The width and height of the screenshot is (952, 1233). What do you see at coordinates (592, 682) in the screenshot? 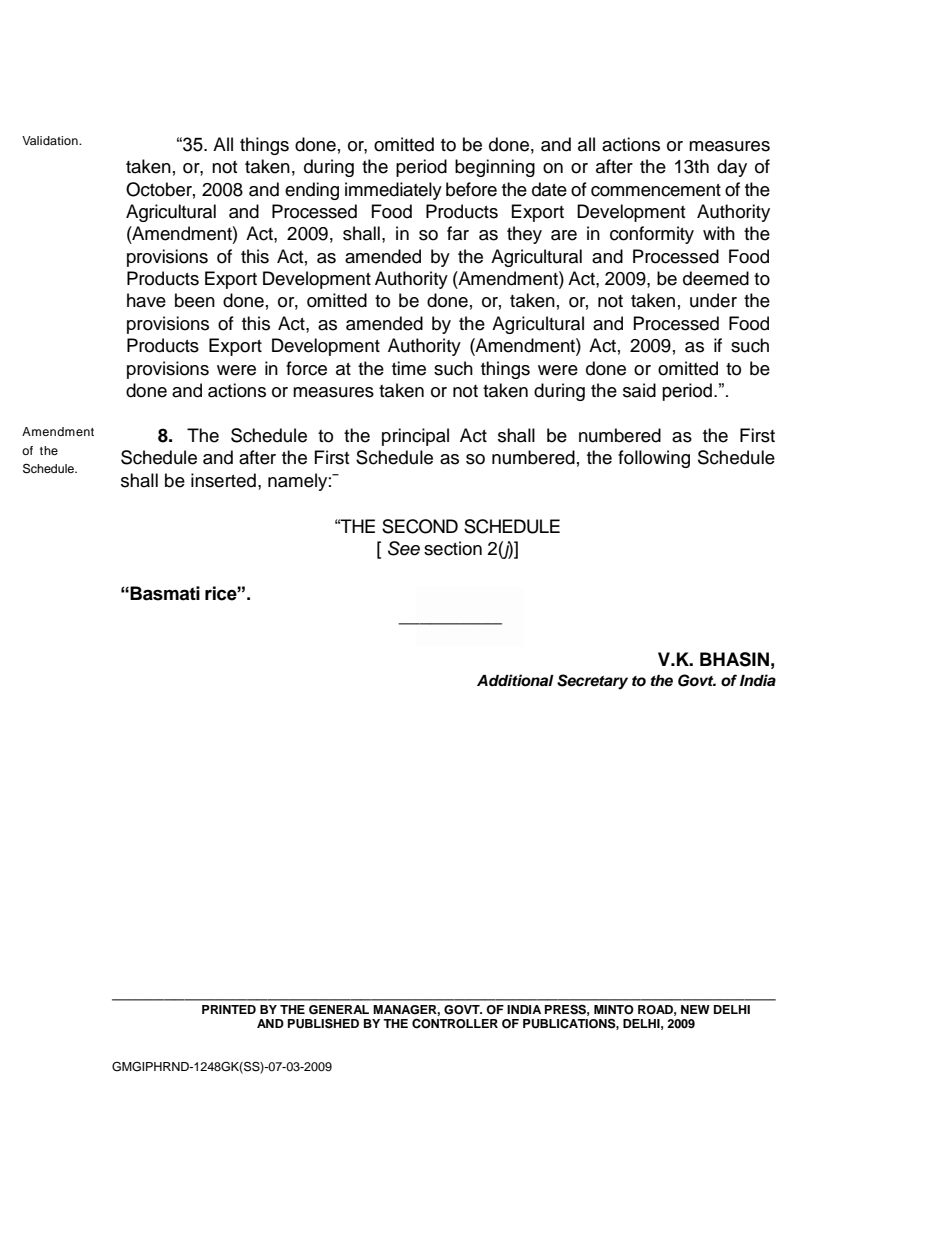
I see `Secretary` at bounding box center [592, 682].
